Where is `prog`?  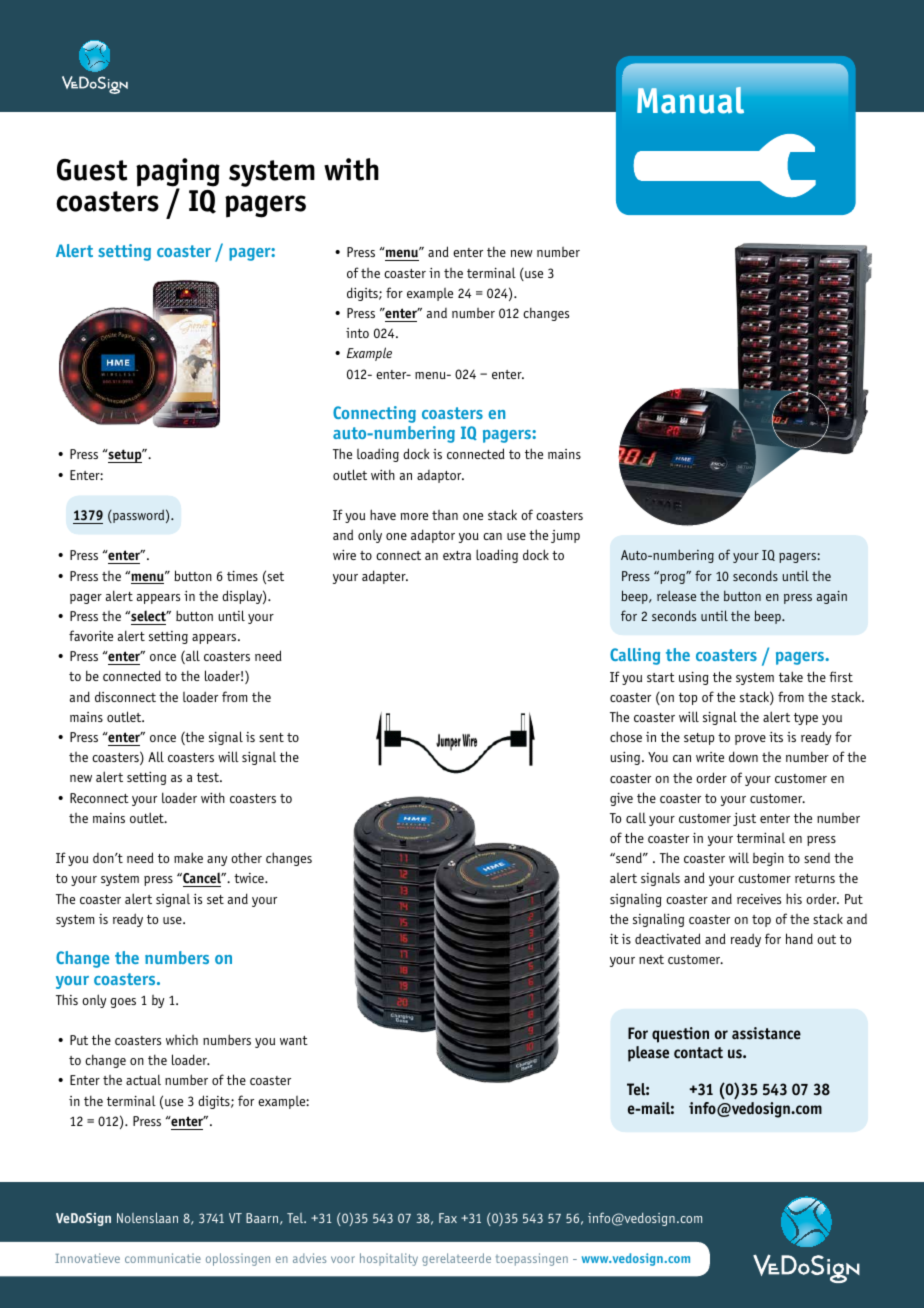
prog is located at coordinates (672, 577).
